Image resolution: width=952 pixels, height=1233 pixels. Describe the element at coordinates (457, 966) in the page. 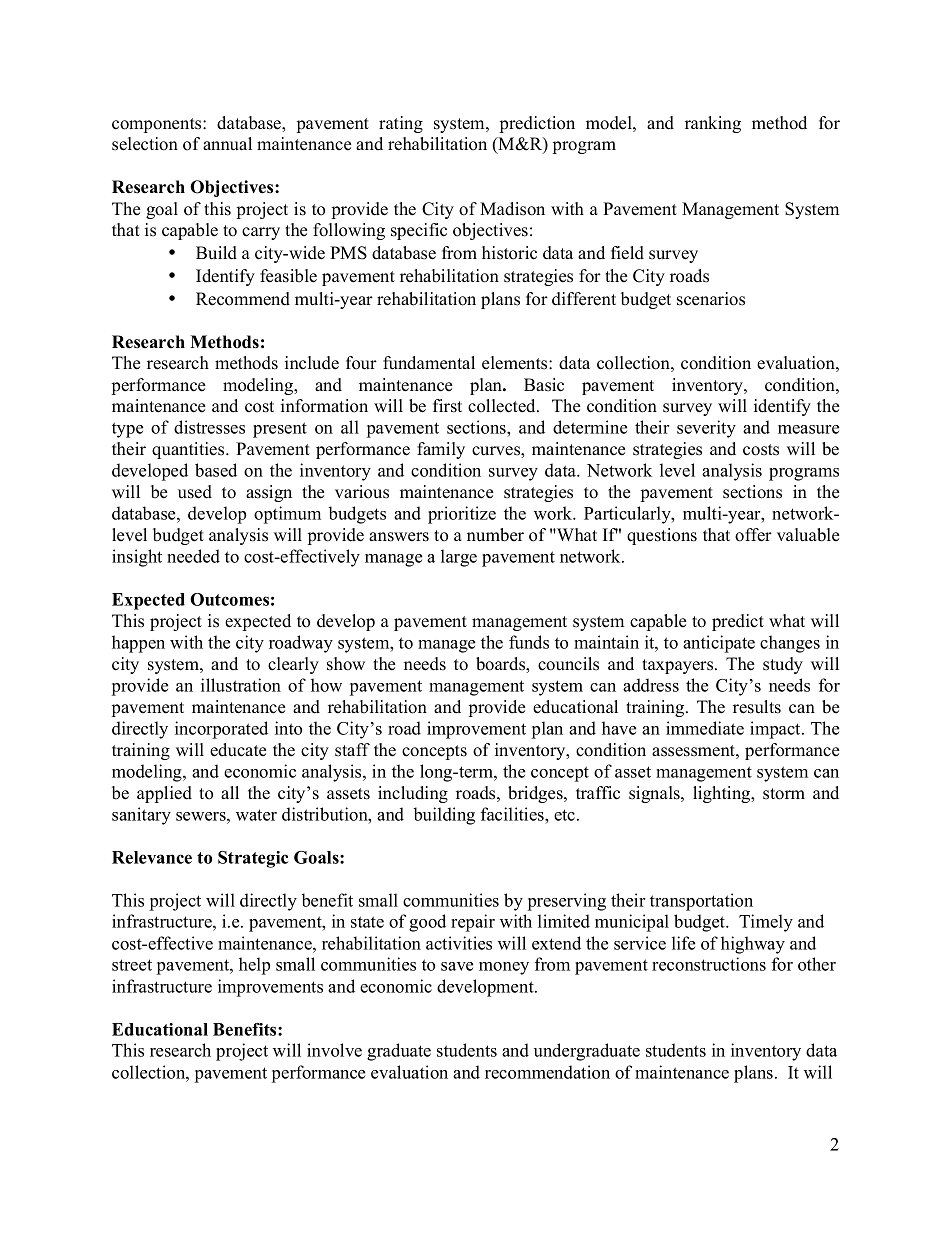

I see `save` at that location.
